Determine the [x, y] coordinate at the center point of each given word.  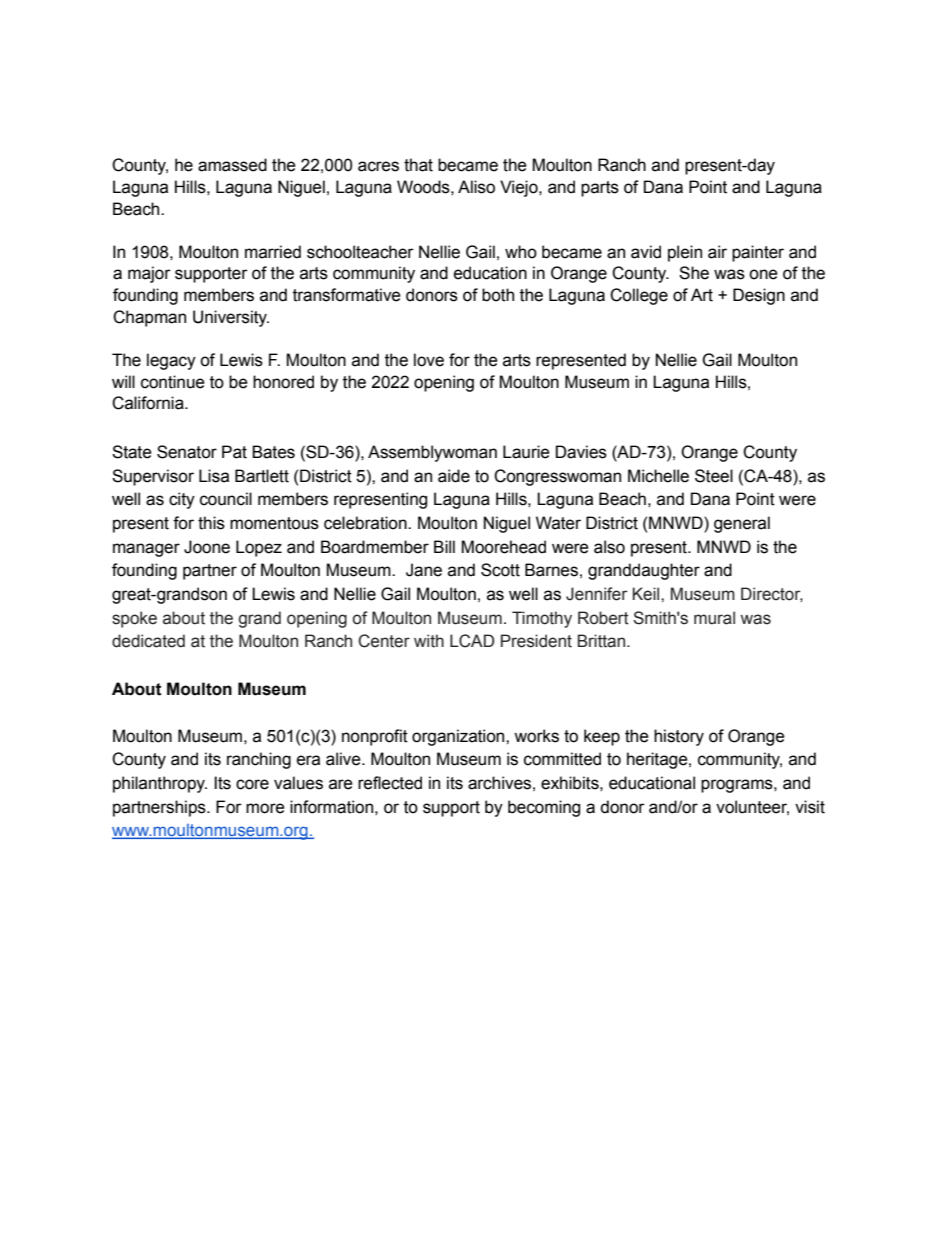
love [429, 360]
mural [714, 618]
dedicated [148, 641]
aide [454, 476]
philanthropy [160, 784]
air [717, 252]
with [429, 641]
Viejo [520, 188]
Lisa [214, 476]
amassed [232, 165]
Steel [714, 476]
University [231, 318]
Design [759, 296]
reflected [390, 783]
